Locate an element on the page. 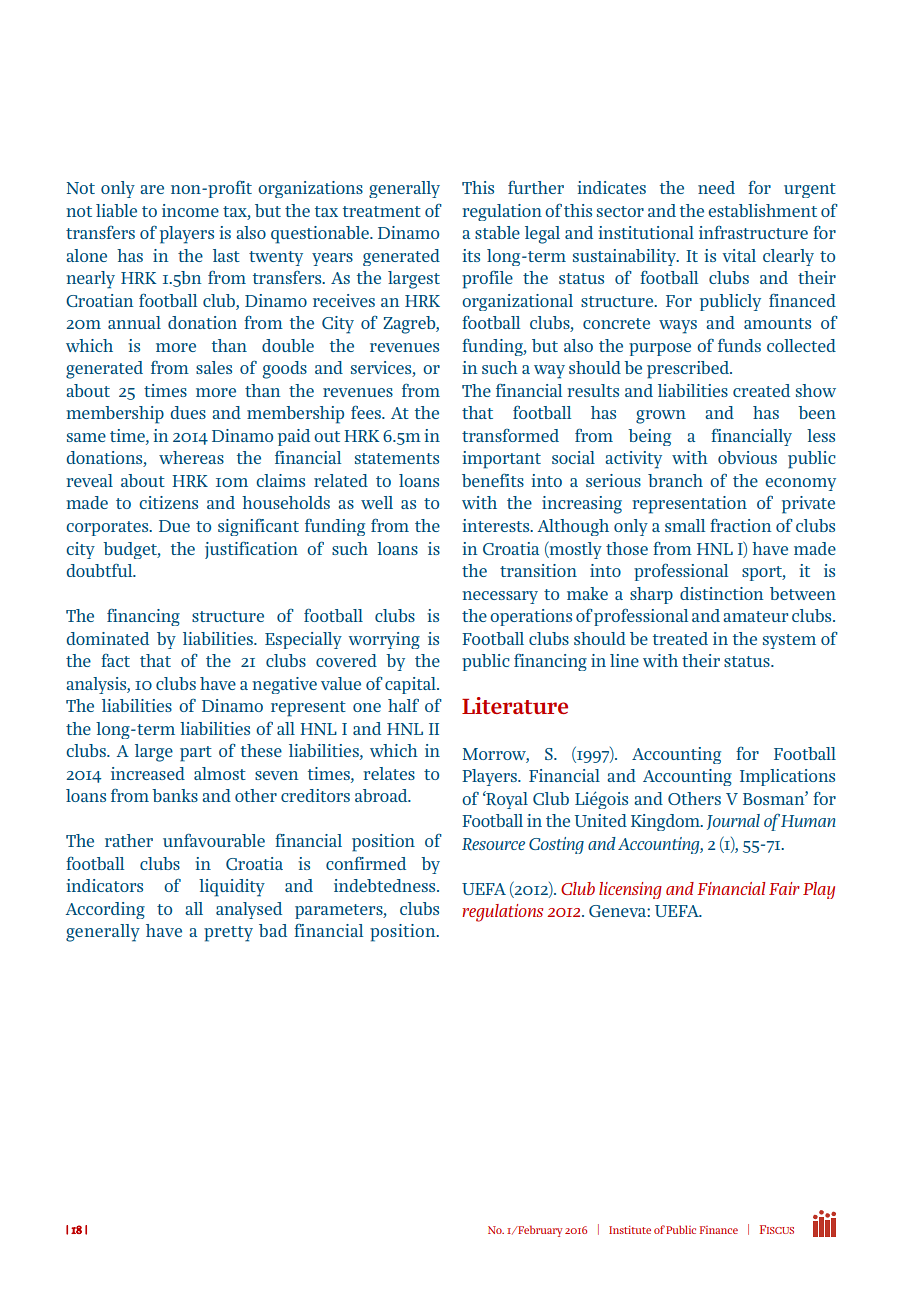  amateur is located at coordinates (755, 616).
